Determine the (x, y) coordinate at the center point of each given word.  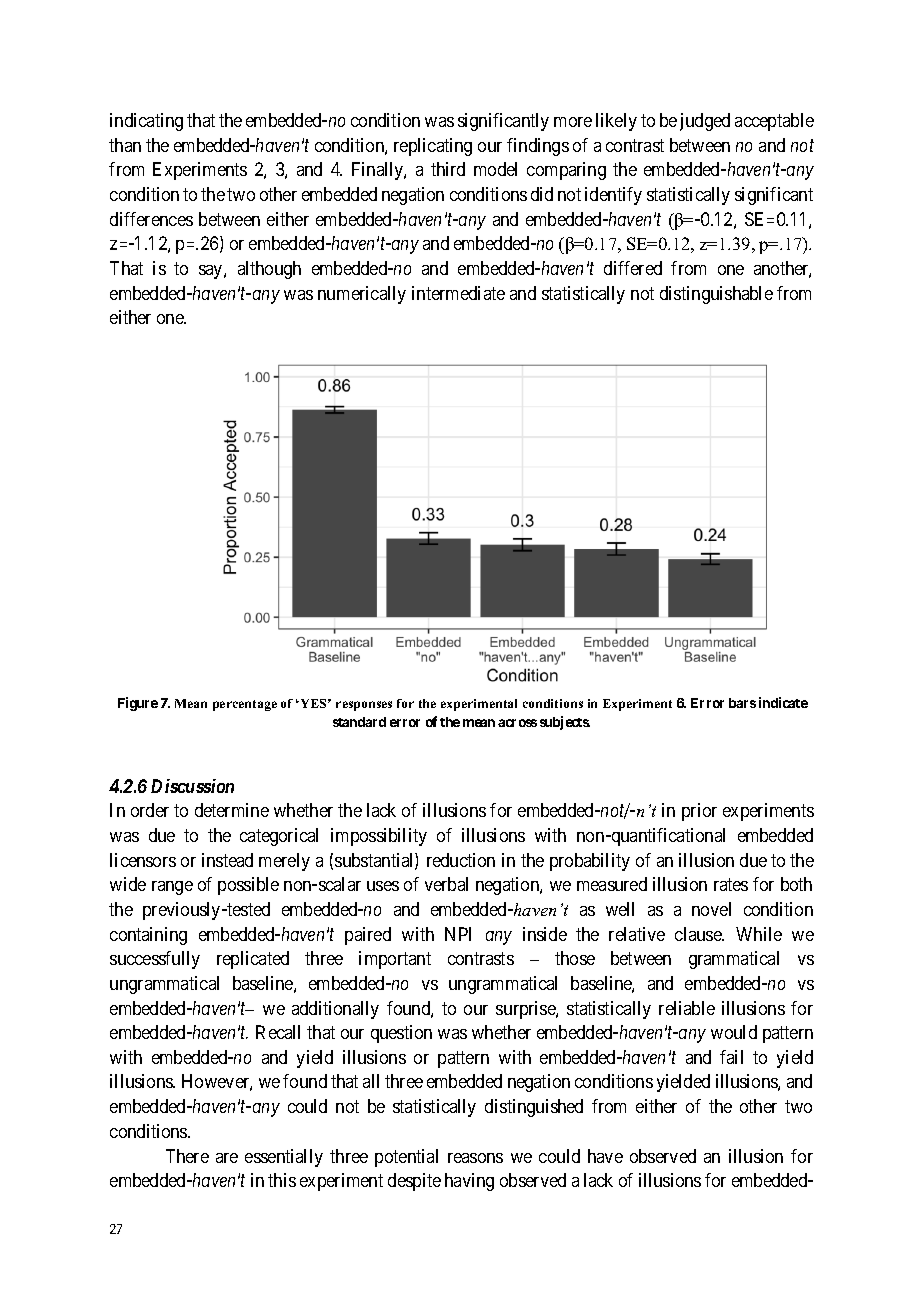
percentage (245, 705)
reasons (475, 1158)
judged (705, 122)
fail (731, 1057)
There (187, 1156)
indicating (146, 122)
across (517, 723)
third (448, 169)
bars (742, 703)
